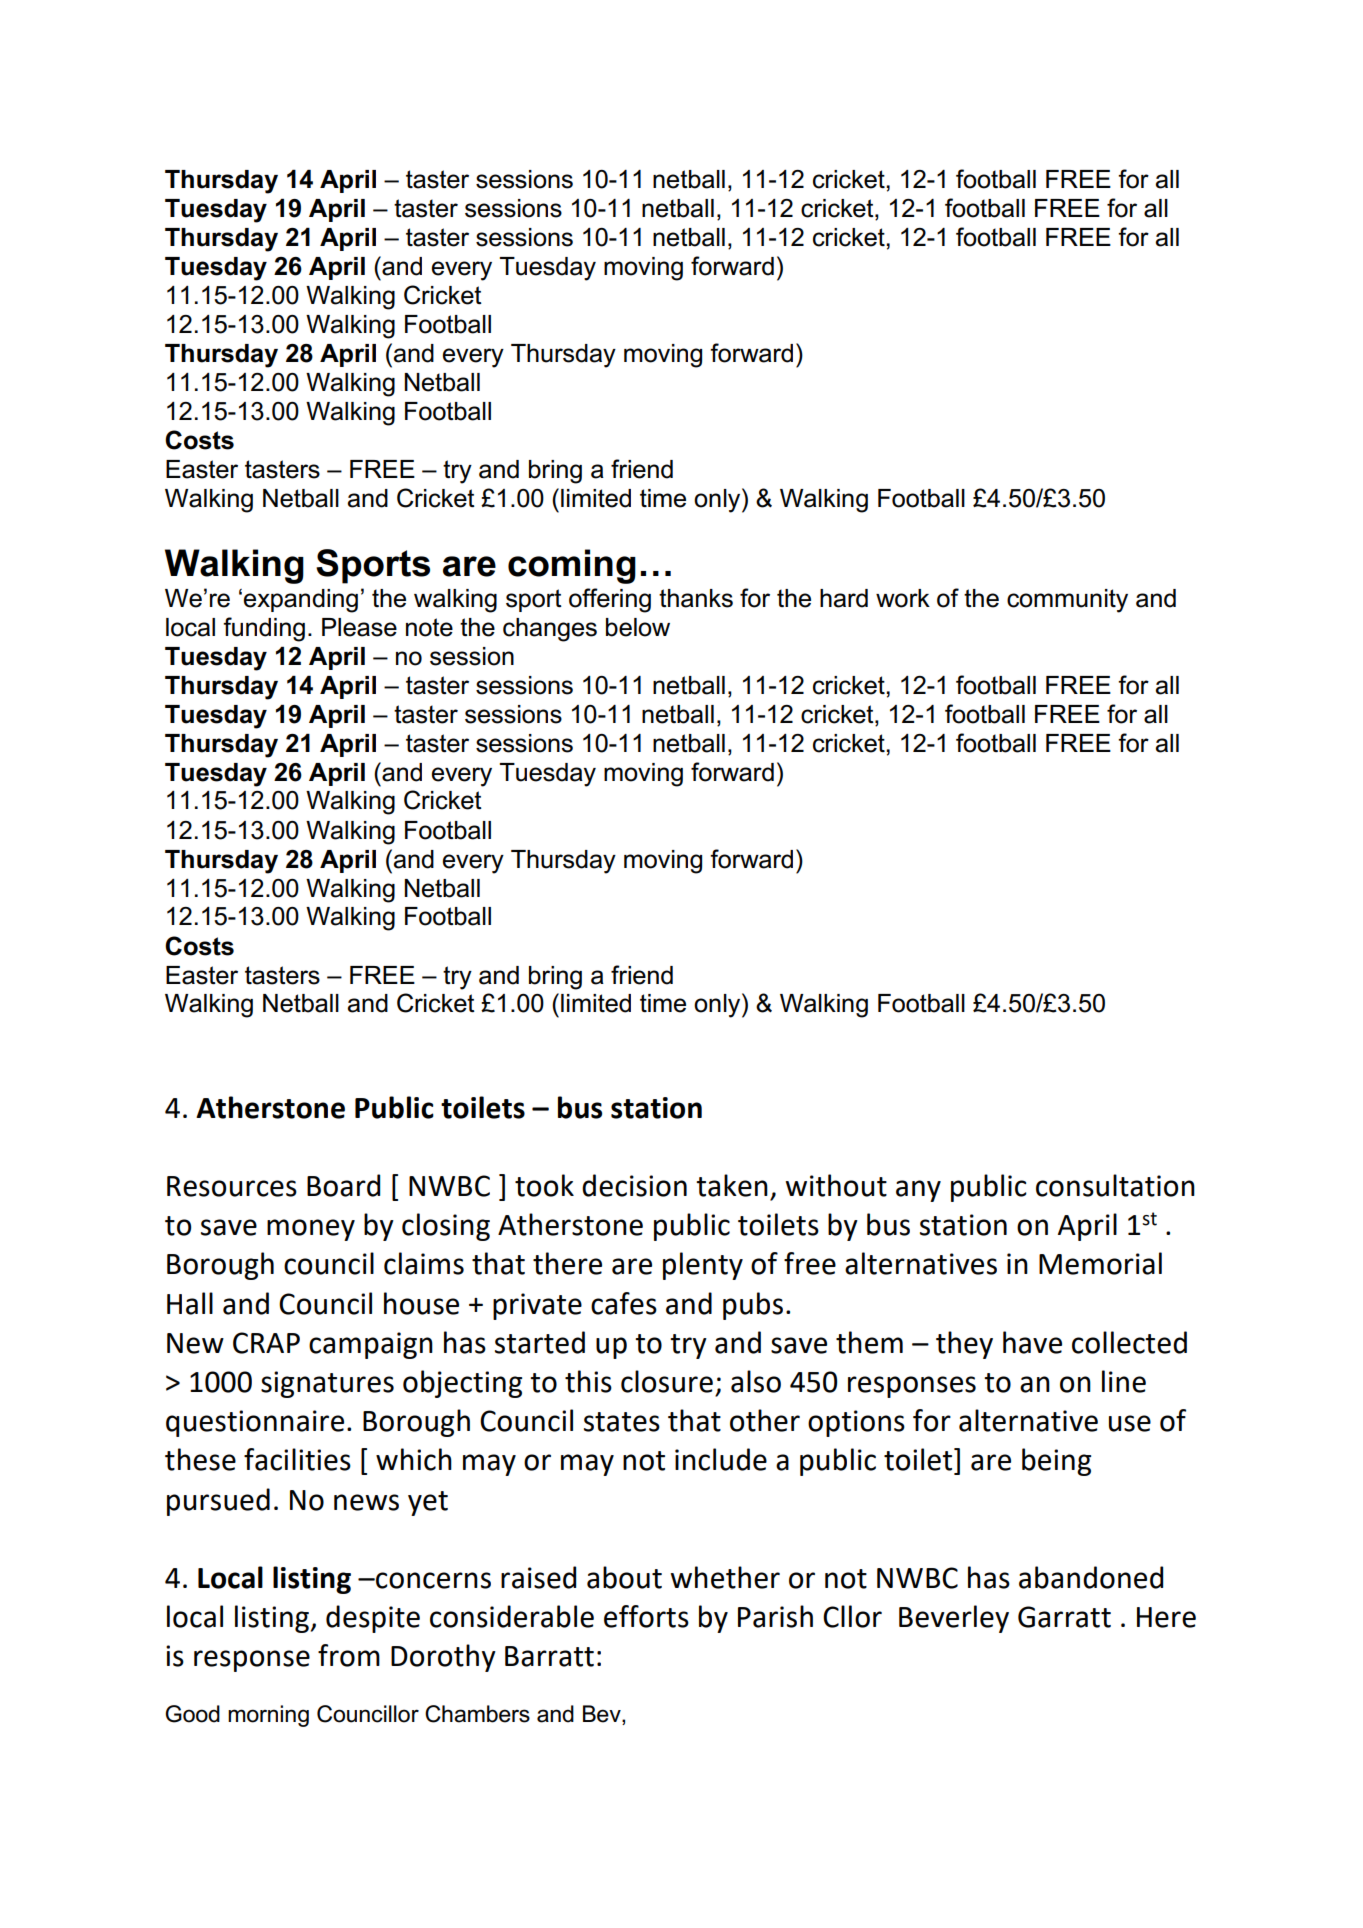  I want to click on have, so click(1032, 1342).
